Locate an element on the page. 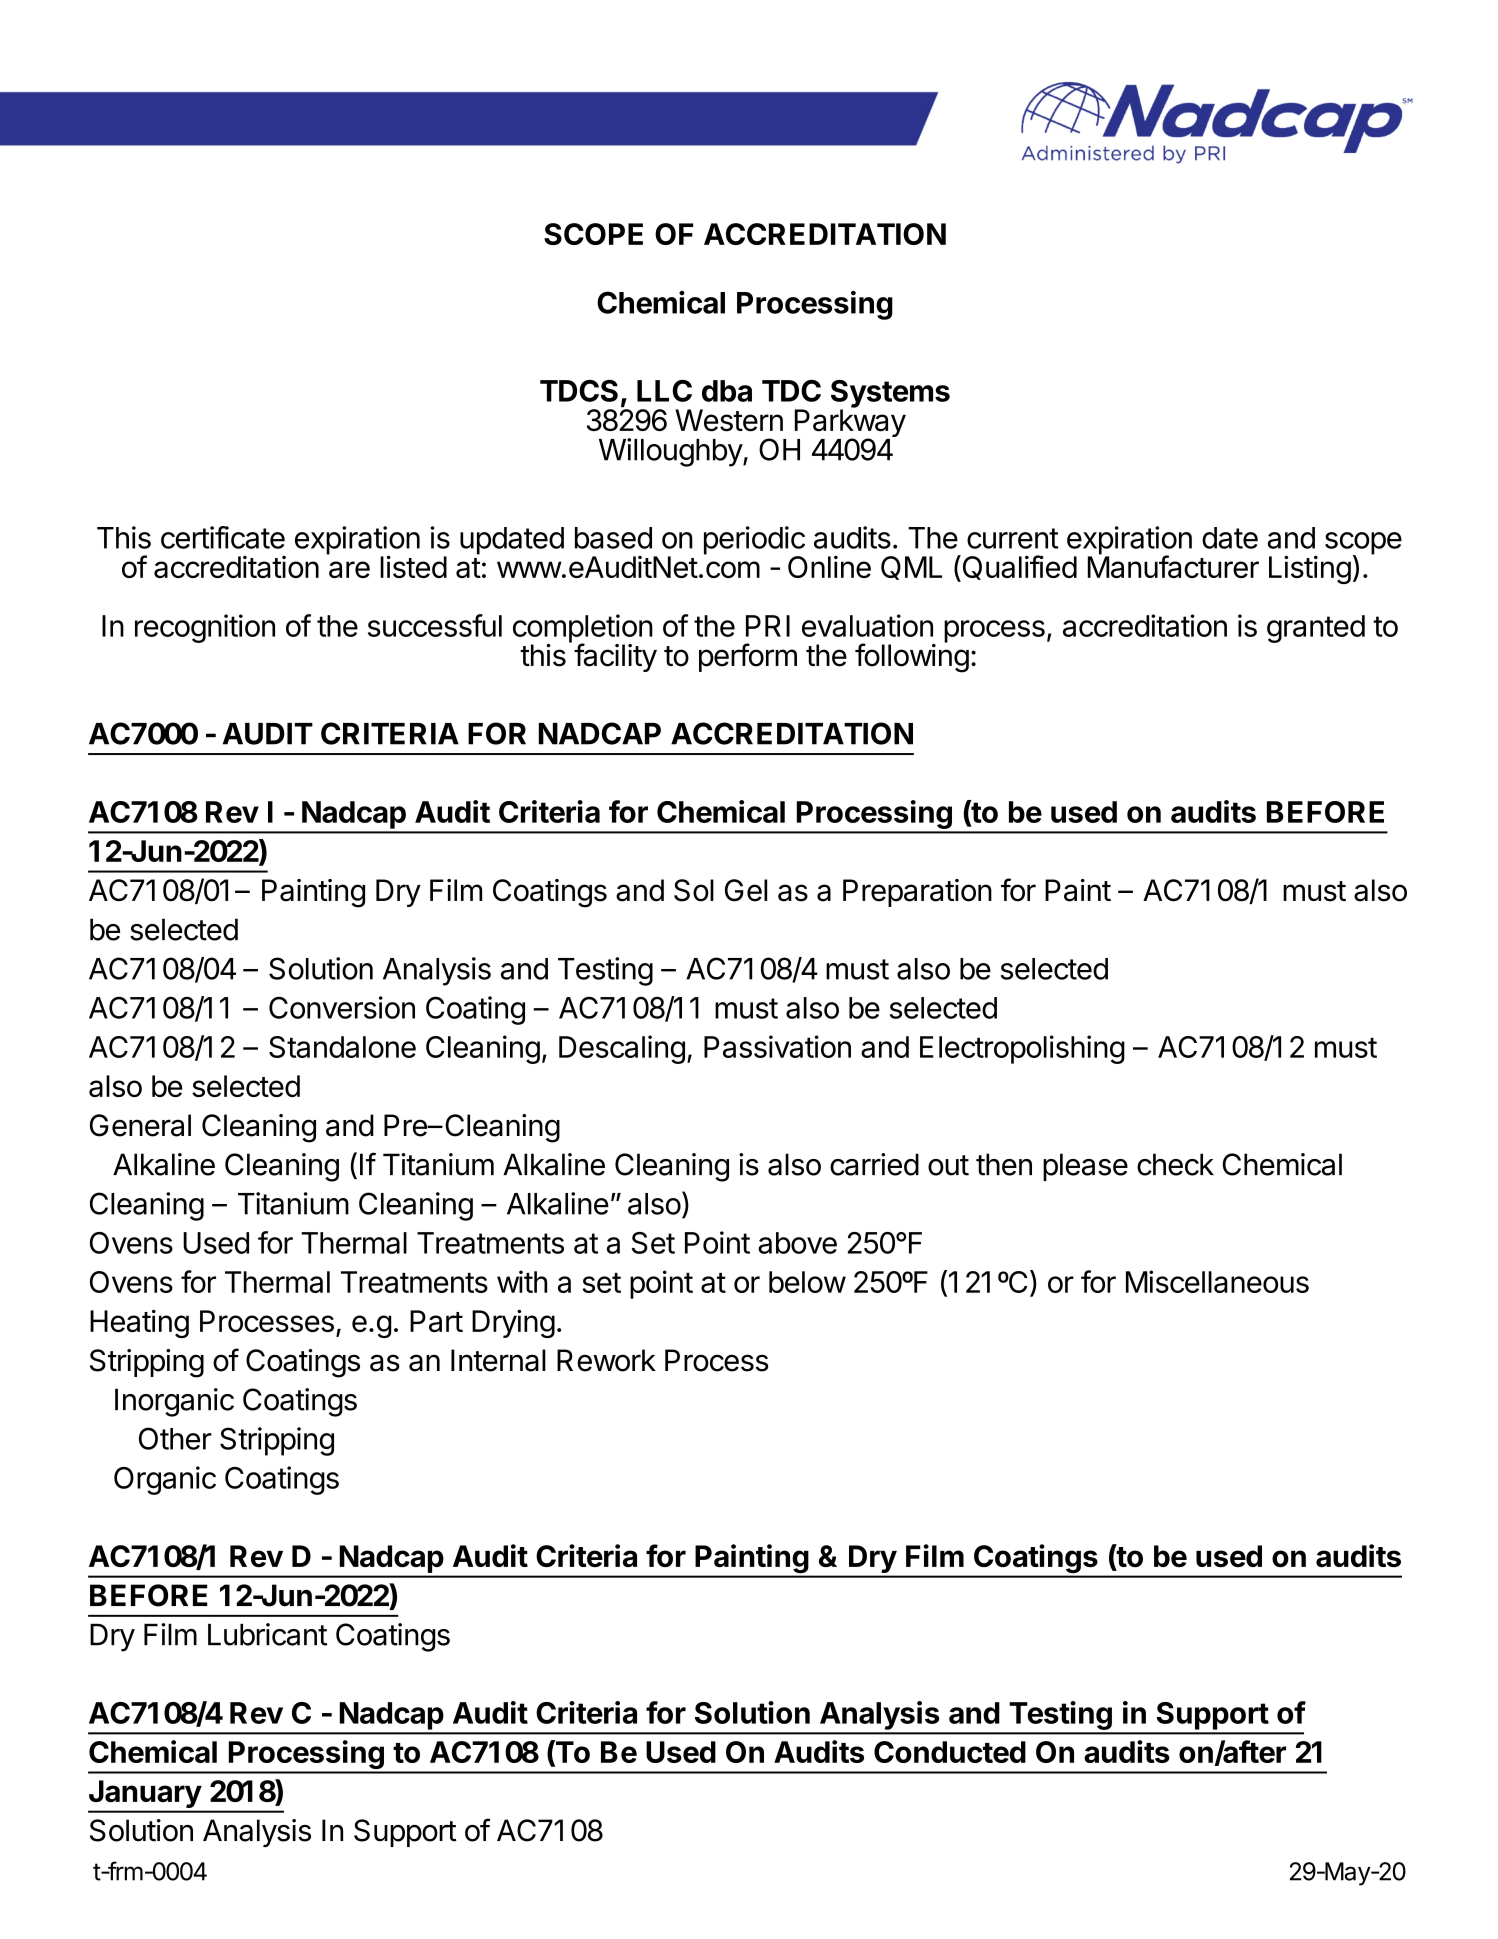  Standalone is located at coordinates (342, 1047).
